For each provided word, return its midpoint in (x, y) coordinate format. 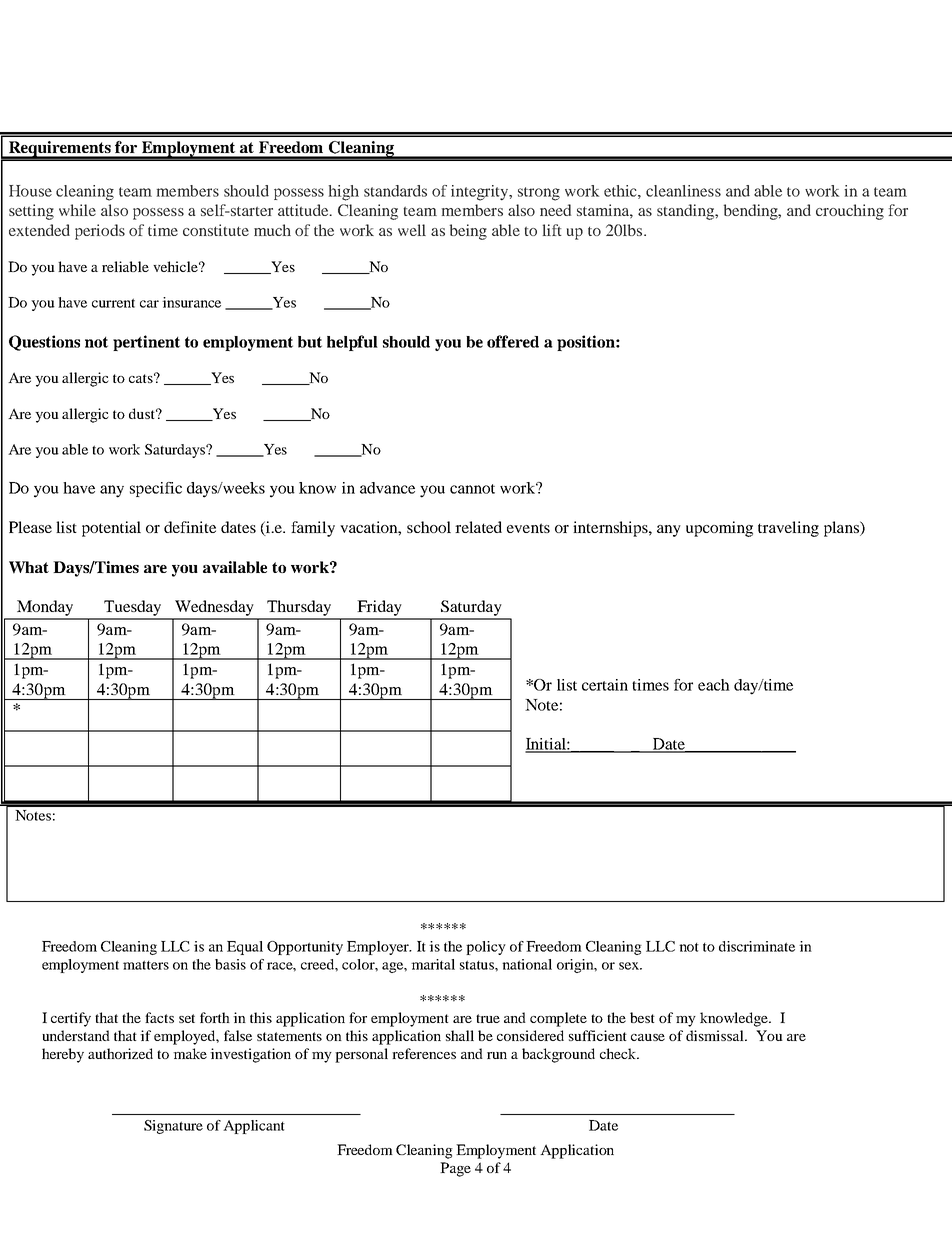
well (412, 230)
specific (156, 489)
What (29, 567)
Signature (173, 1127)
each (714, 685)
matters (146, 965)
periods (100, 232)
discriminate (757, 946)
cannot (472, 489)
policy (486, 948)
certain (605, 685)
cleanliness (683, 191)
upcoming (719, 529)
